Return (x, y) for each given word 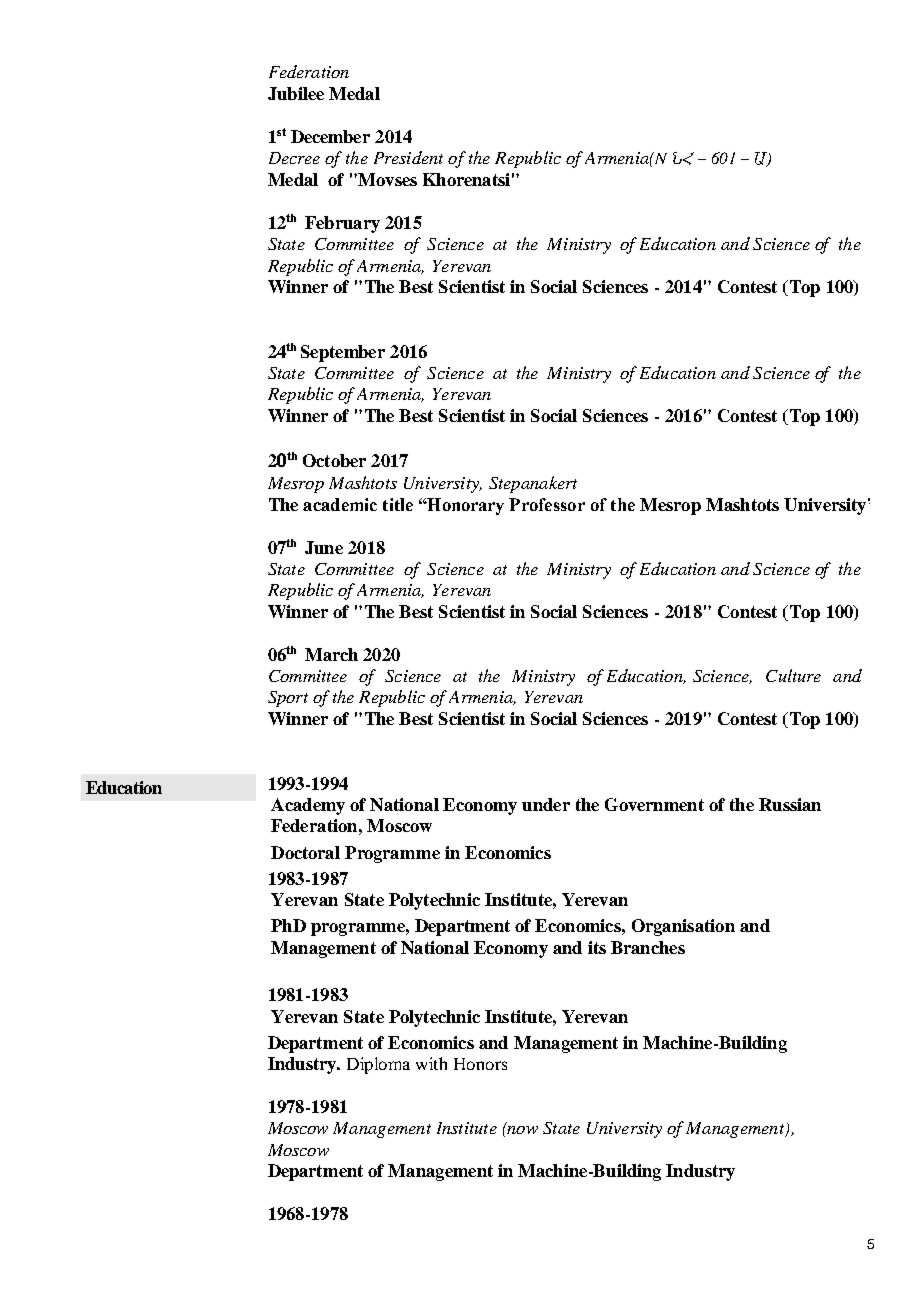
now (522, 1130)
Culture (793, 675)
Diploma (378, 1065)
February (342, 224)
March (331, 654)
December (330, 136)
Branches (648, 947)
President (408, 157)
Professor (547, 504)
